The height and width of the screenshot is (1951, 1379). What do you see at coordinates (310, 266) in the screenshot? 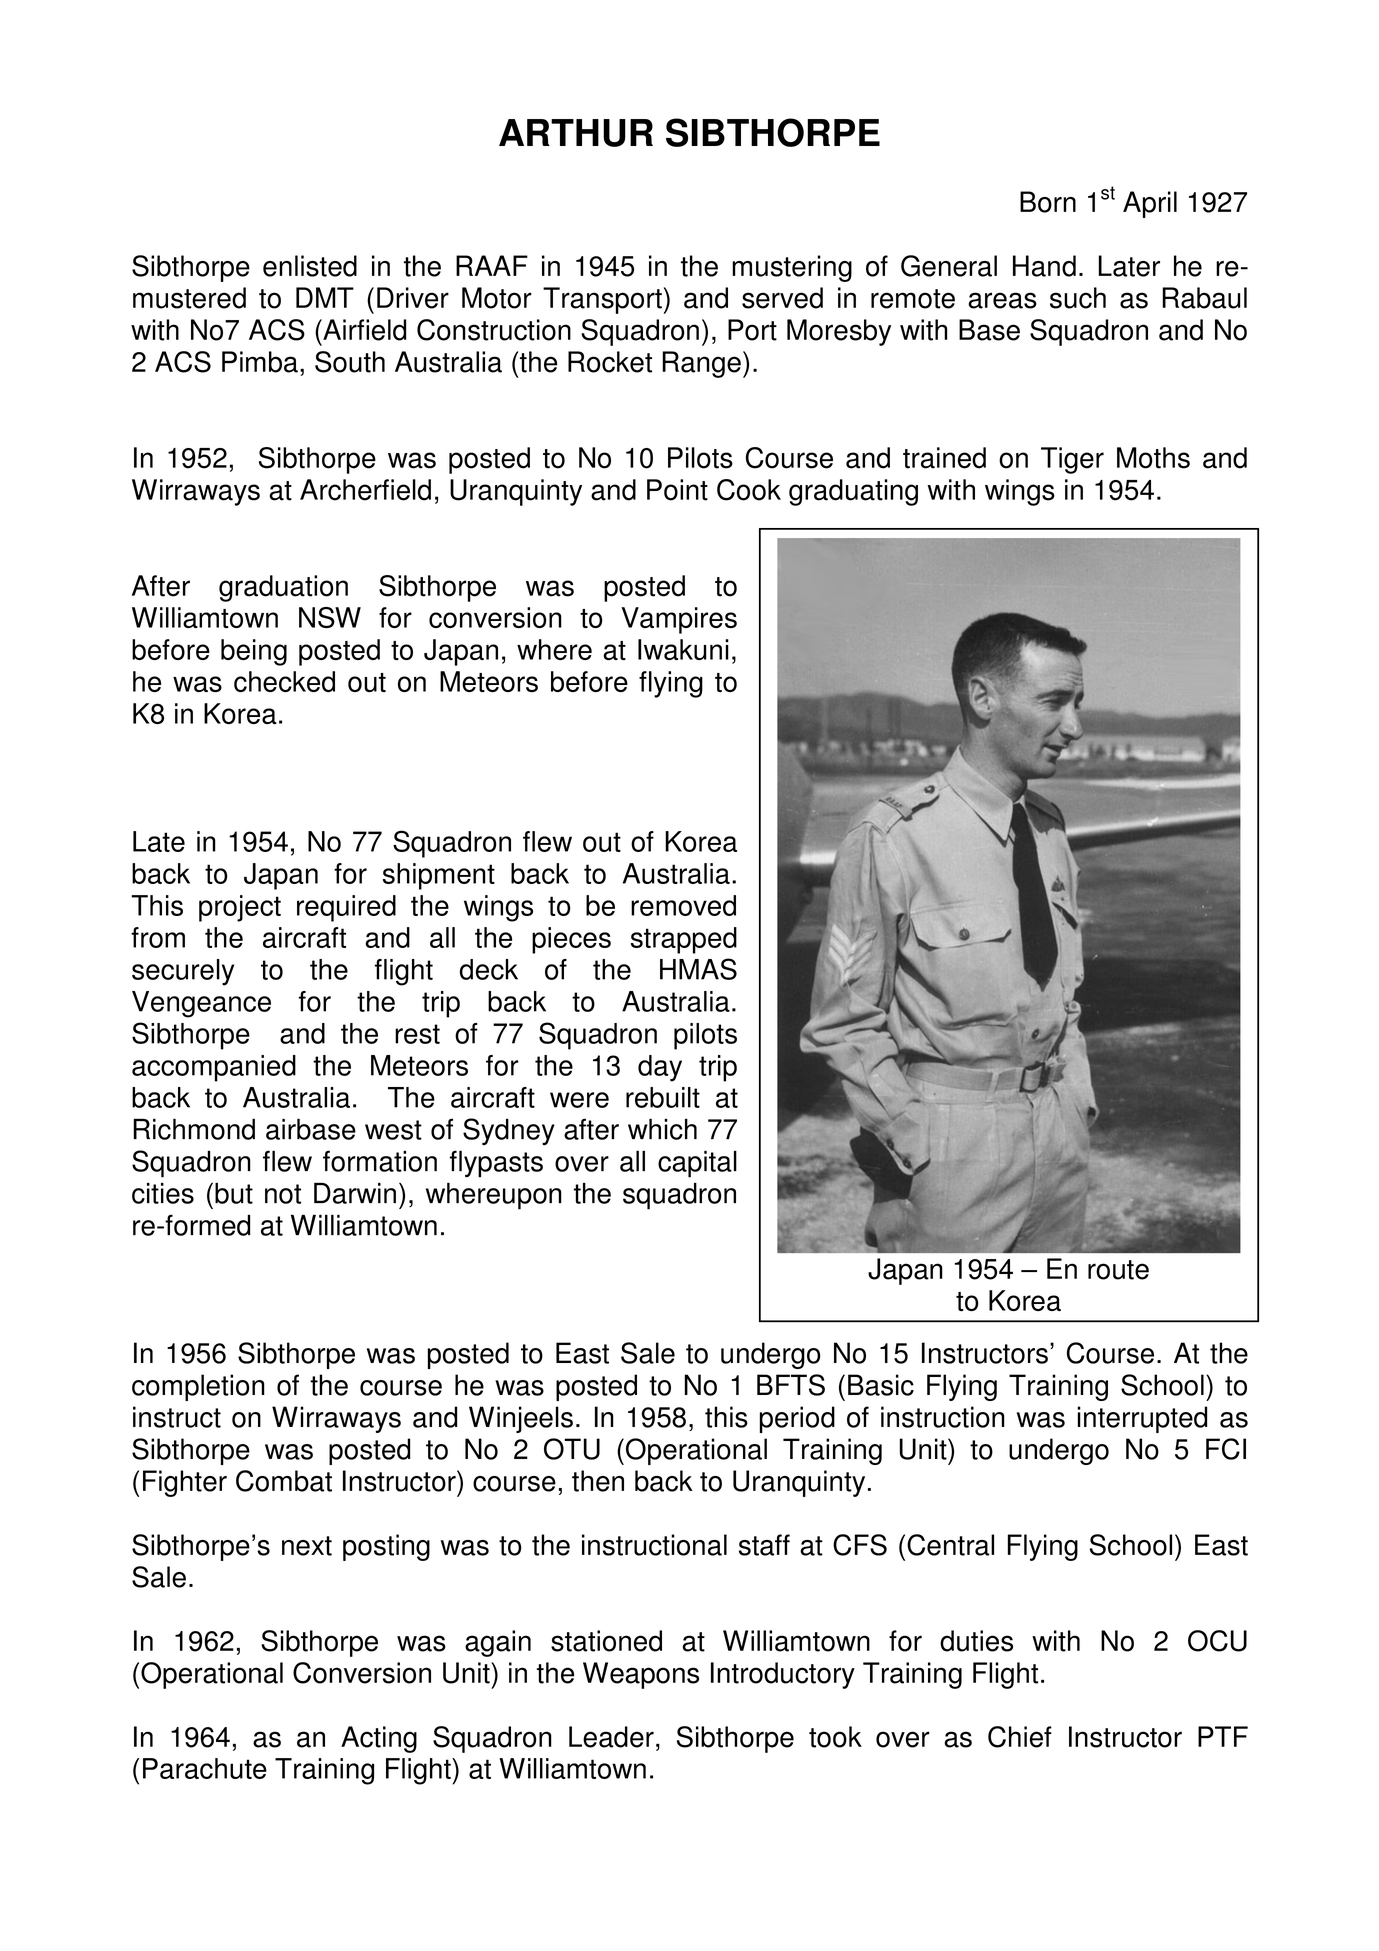
I see `enlisted` at bounding box center [310, 266].
